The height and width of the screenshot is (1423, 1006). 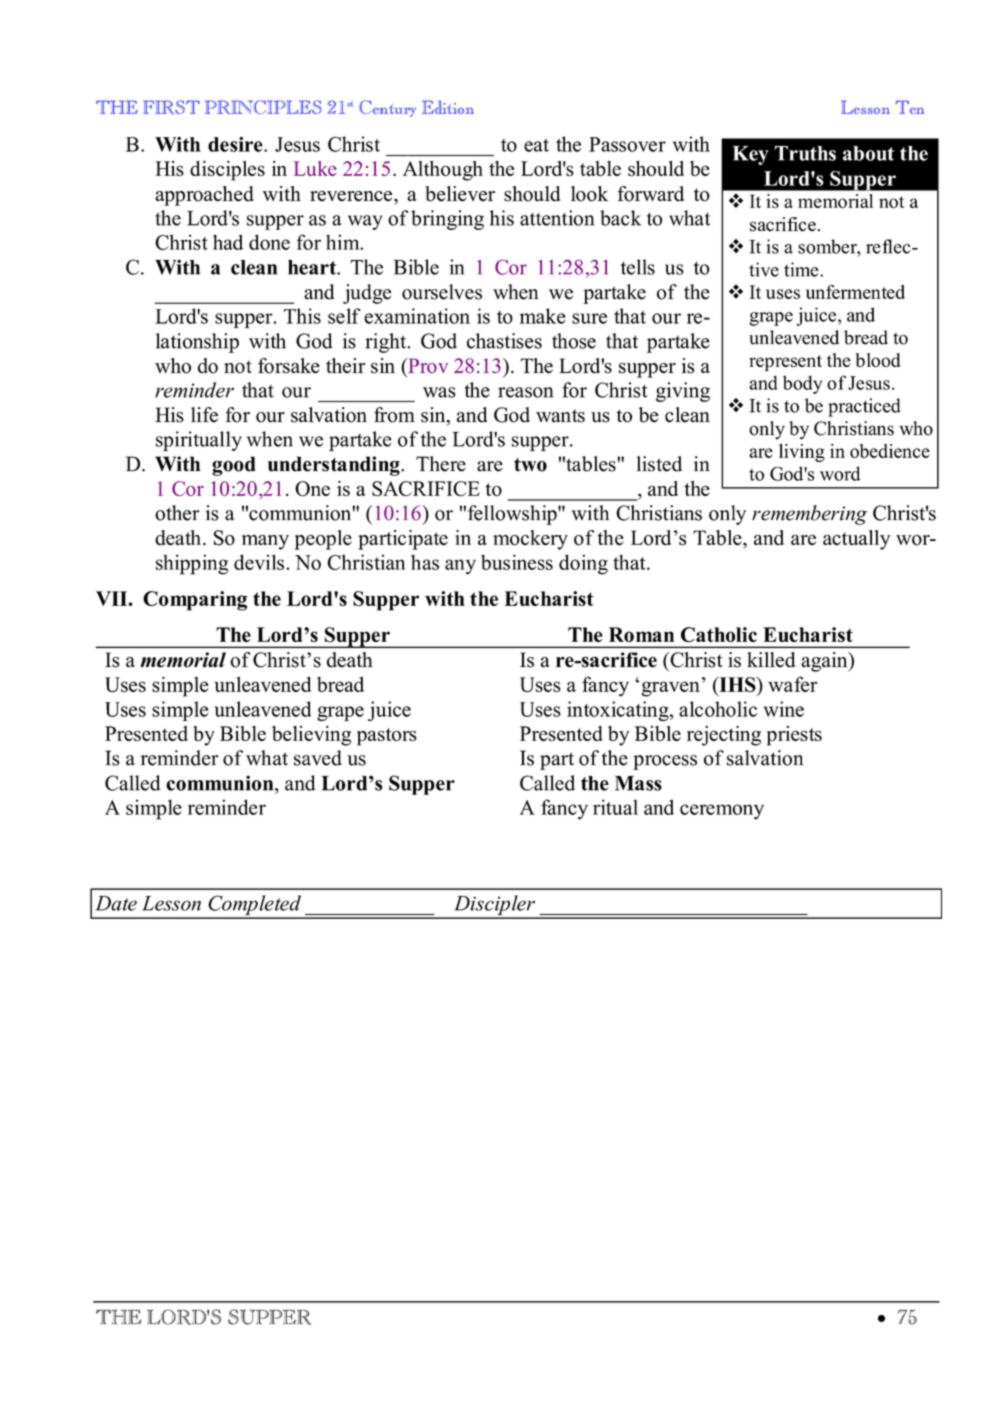 What do you see at coordinates (525, 392) in the screenshot?
I see `reason` at bounding box center [525, 392].
